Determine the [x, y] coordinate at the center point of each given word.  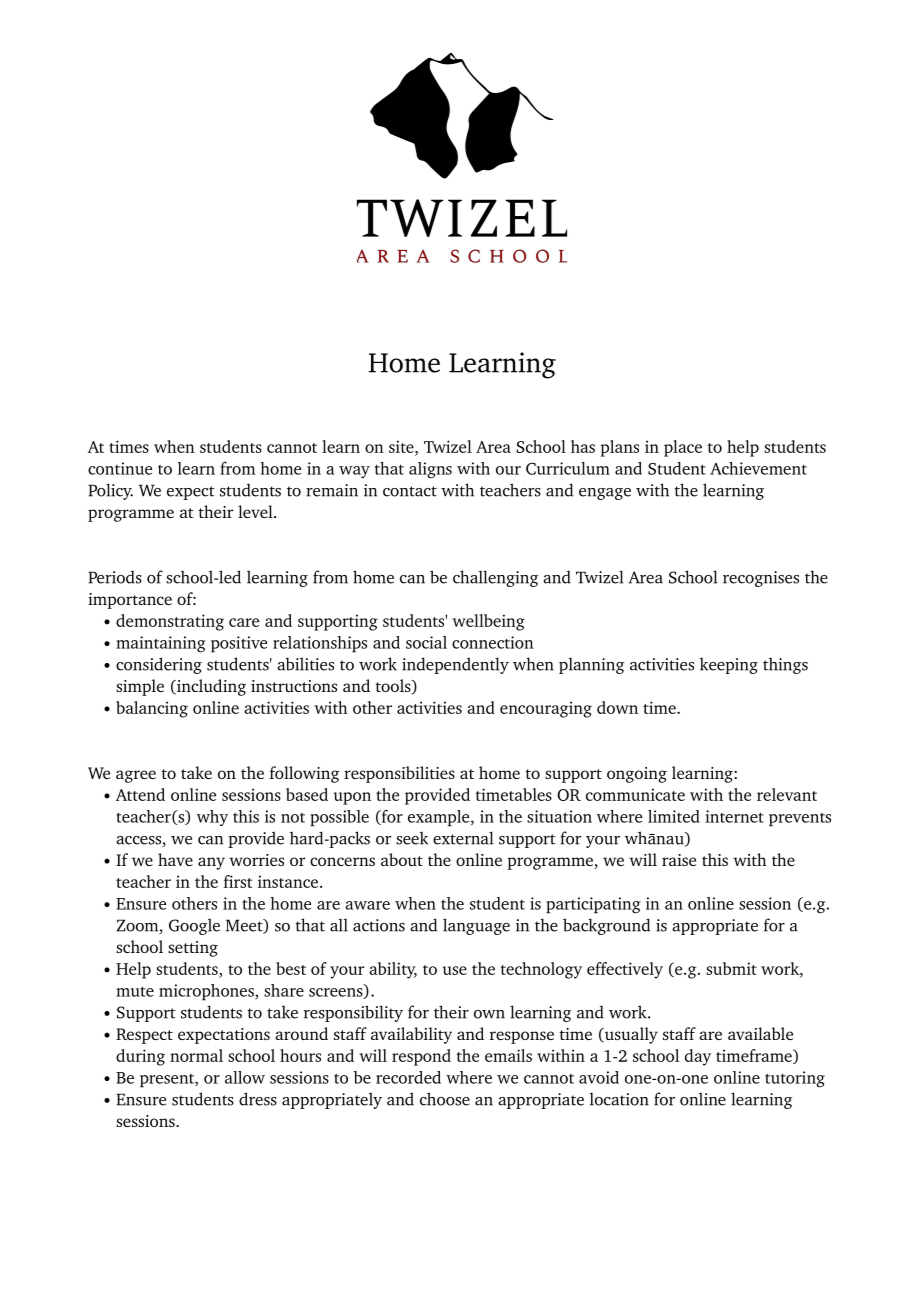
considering [159, 665]
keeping [729, 665]
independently [455, 665]
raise [679, 860]
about [402, 859]
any [211, 863]
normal [196, 1055]
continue [120, 468]
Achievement [758, 468]
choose [445, 1099]
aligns [430, 470]
